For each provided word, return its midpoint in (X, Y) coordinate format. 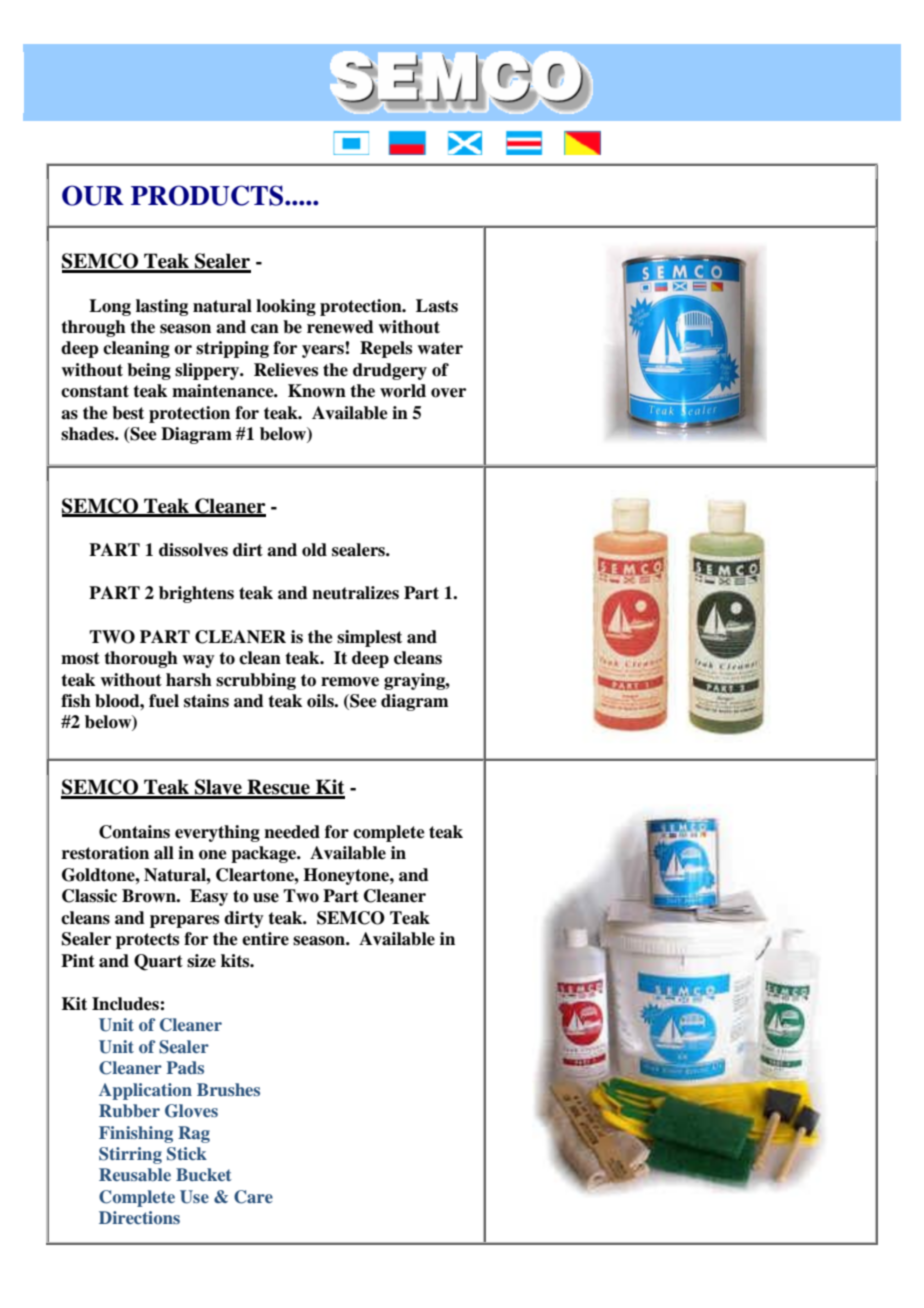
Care (253, 1197)
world (403, 391)
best (128, 413)
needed (292, 832)
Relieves (286, 370)
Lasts (437, 306)
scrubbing (256, 681)
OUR (93, 195)
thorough (141, 659)
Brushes (228, 1089)
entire (265, 939)
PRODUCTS (208, 195)
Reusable (135, 1174)
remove (350, 682)
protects (147, 941)
